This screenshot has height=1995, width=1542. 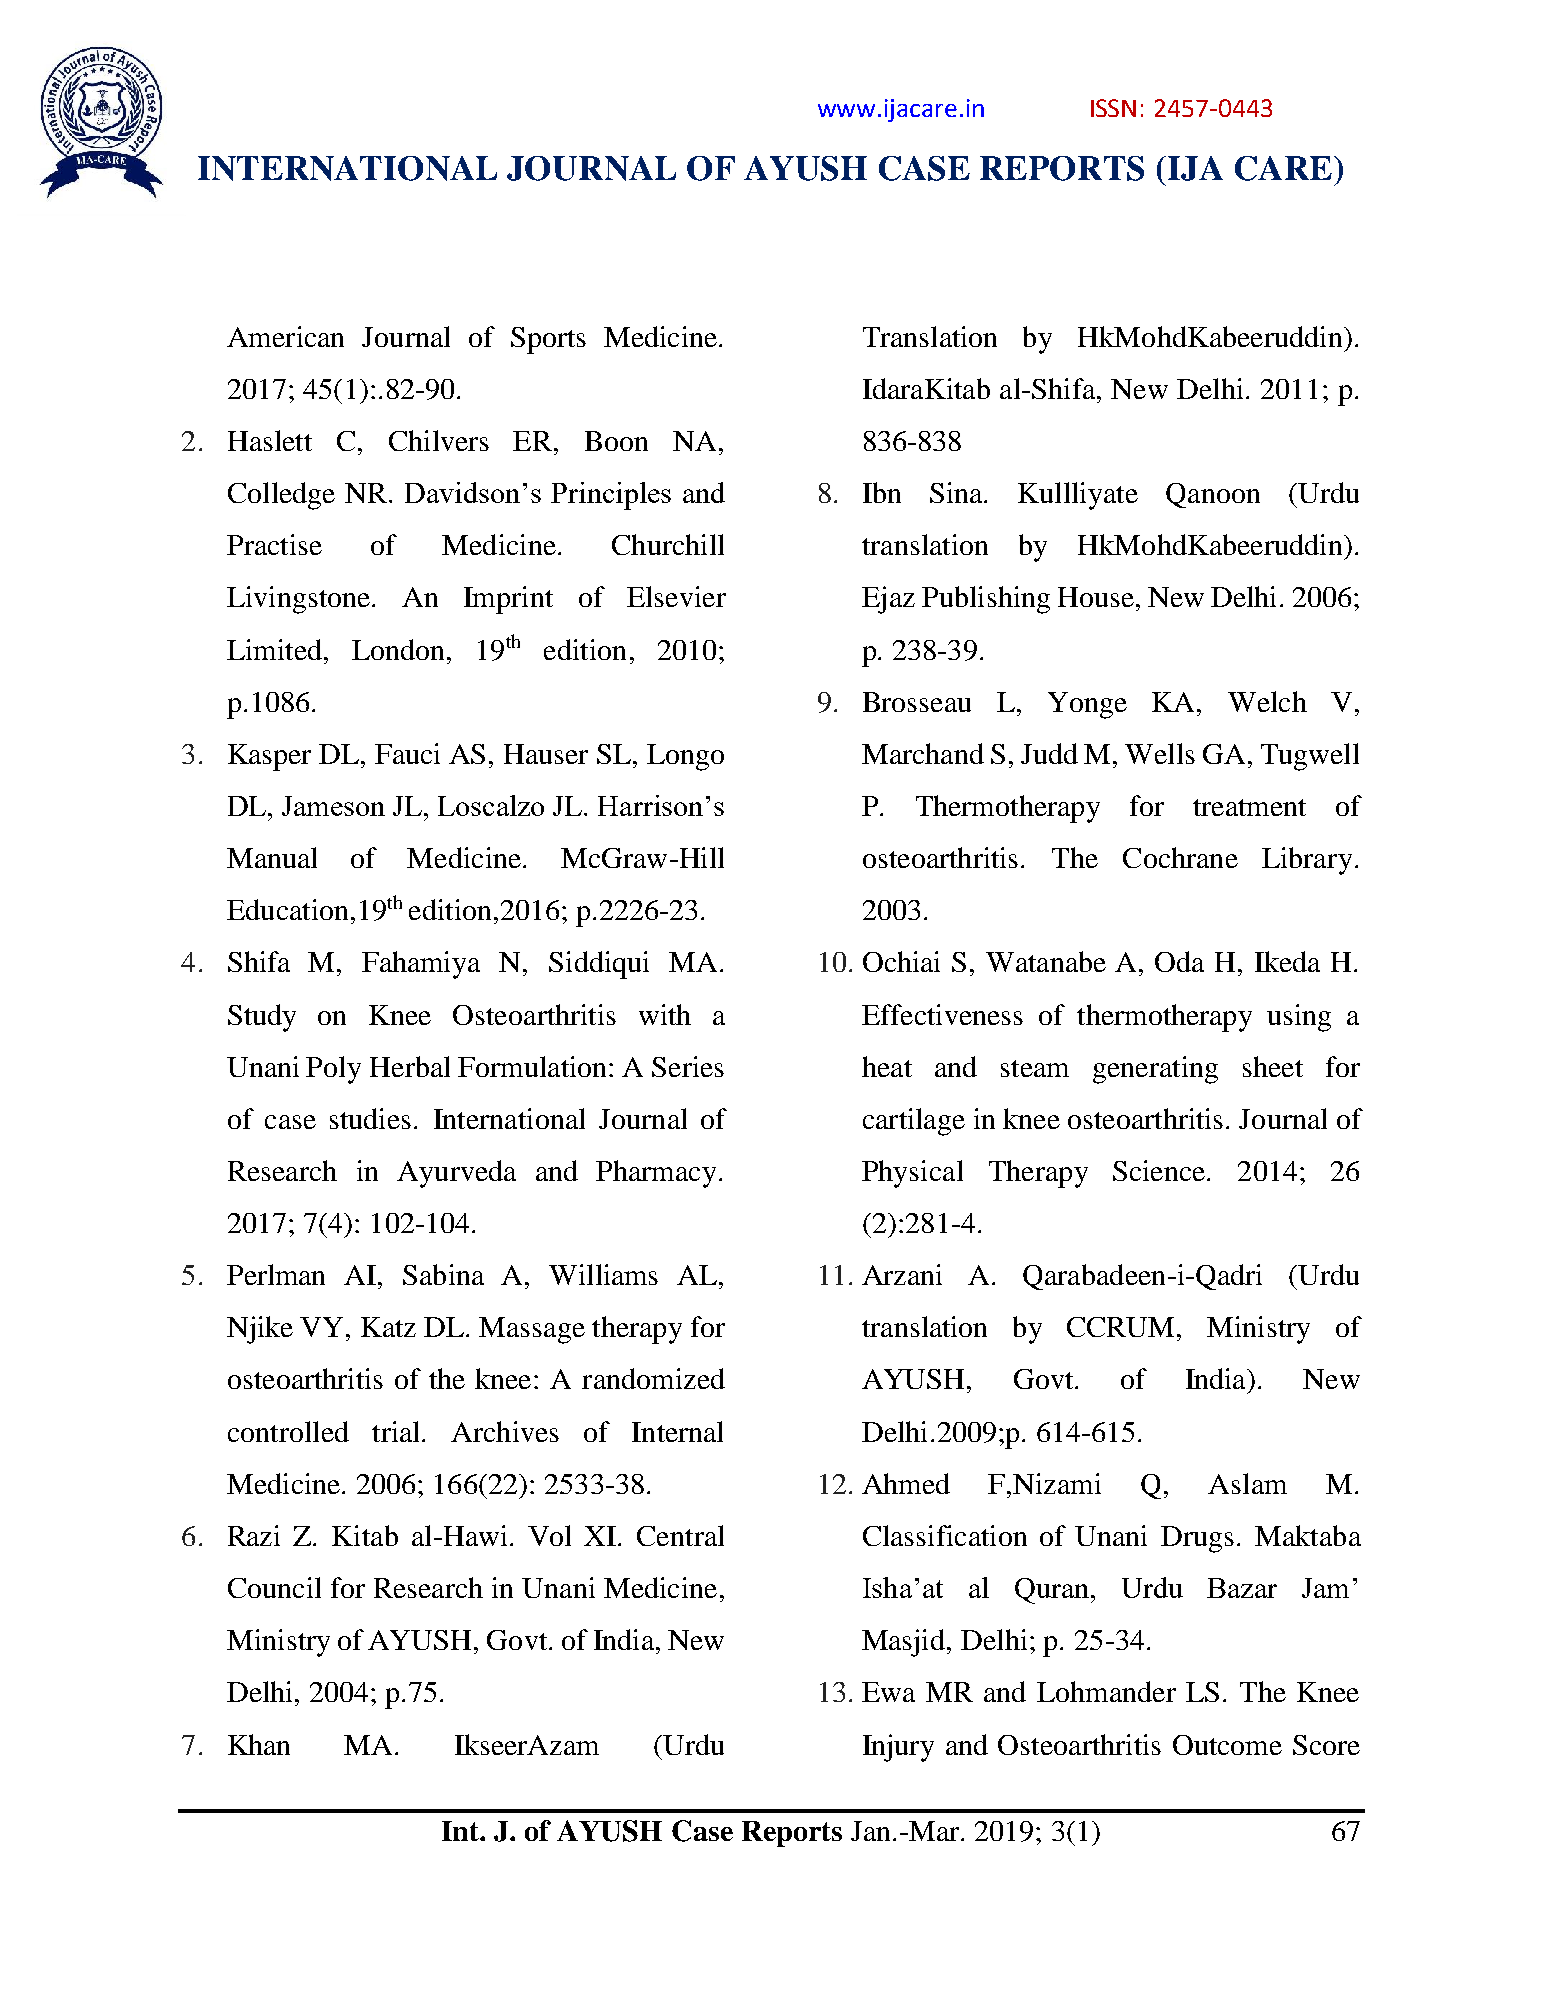 What do you see at coordinates (957, 492) in the screenshot?
I see `Sina` at bounding box center [957, 492].
